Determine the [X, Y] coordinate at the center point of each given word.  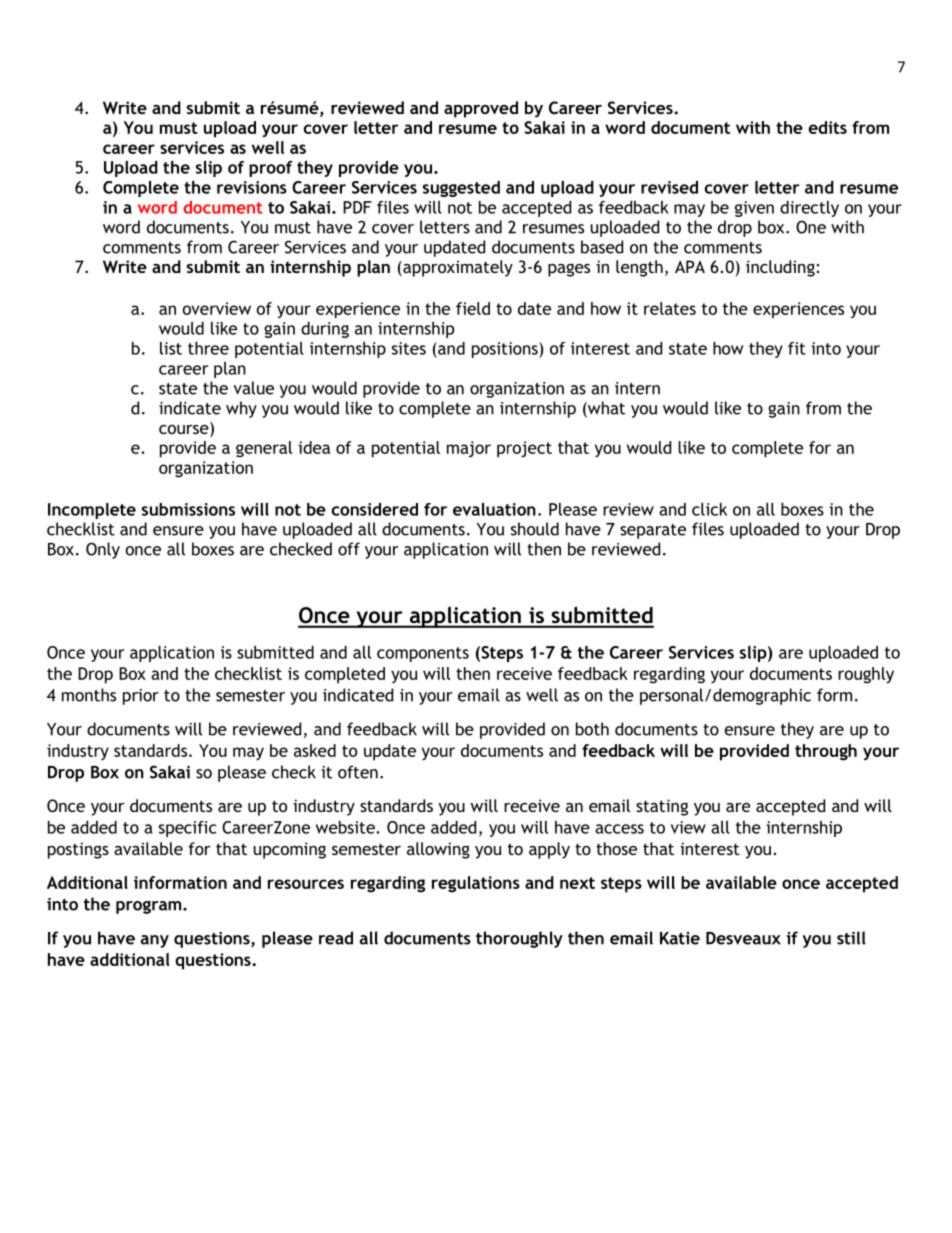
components [423, 654]
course [185, 429]
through [826, 752]
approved [481, 109]
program [150, 907]
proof [271, 169]
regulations [476, 884]
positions [506, 350]
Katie [680, 938]
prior [141, 697]
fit [797, 348]
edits [828, 127]
